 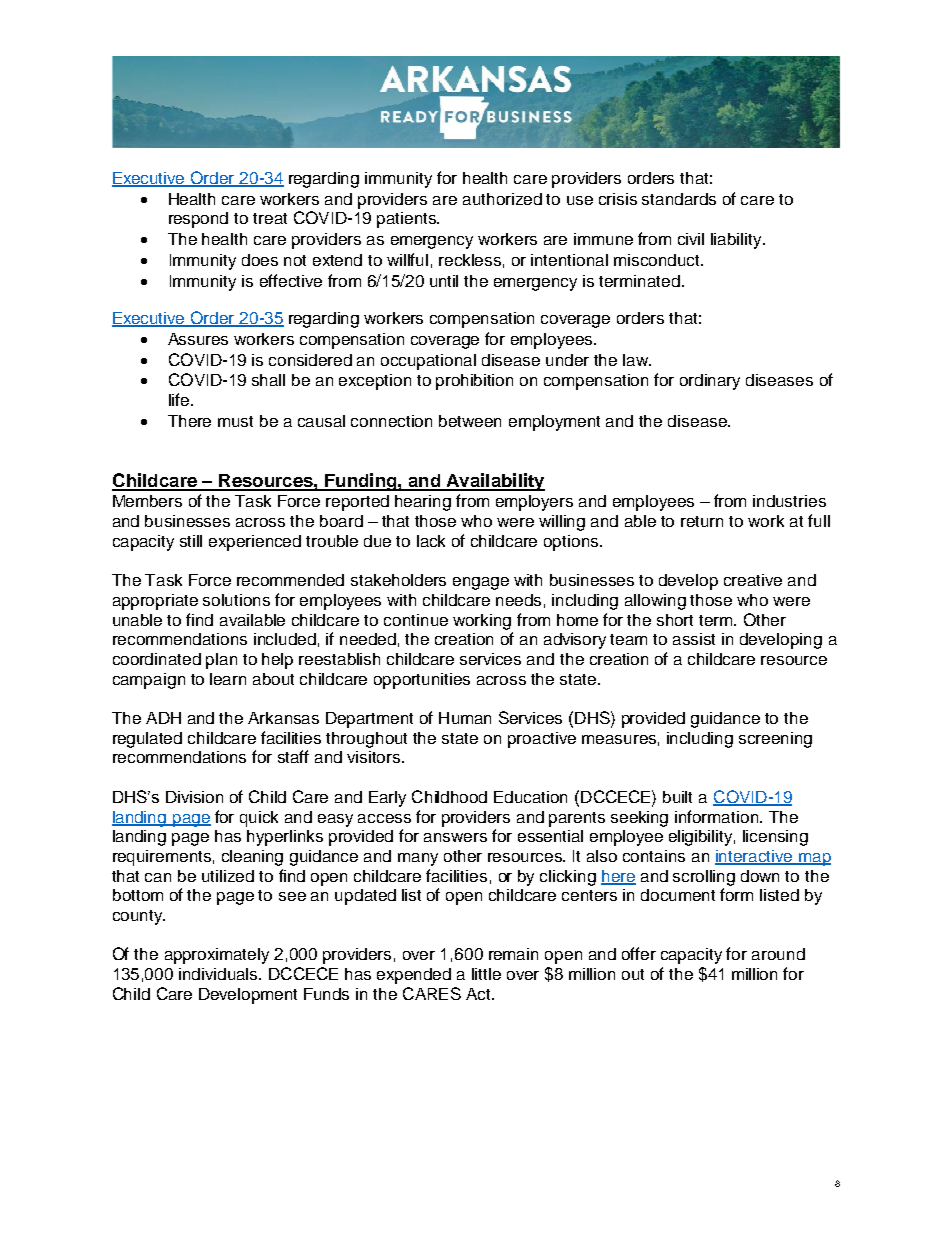 What do you see at coordinates (737, 241) in the image?
I see `liability` at bounding box center [737, 241].
